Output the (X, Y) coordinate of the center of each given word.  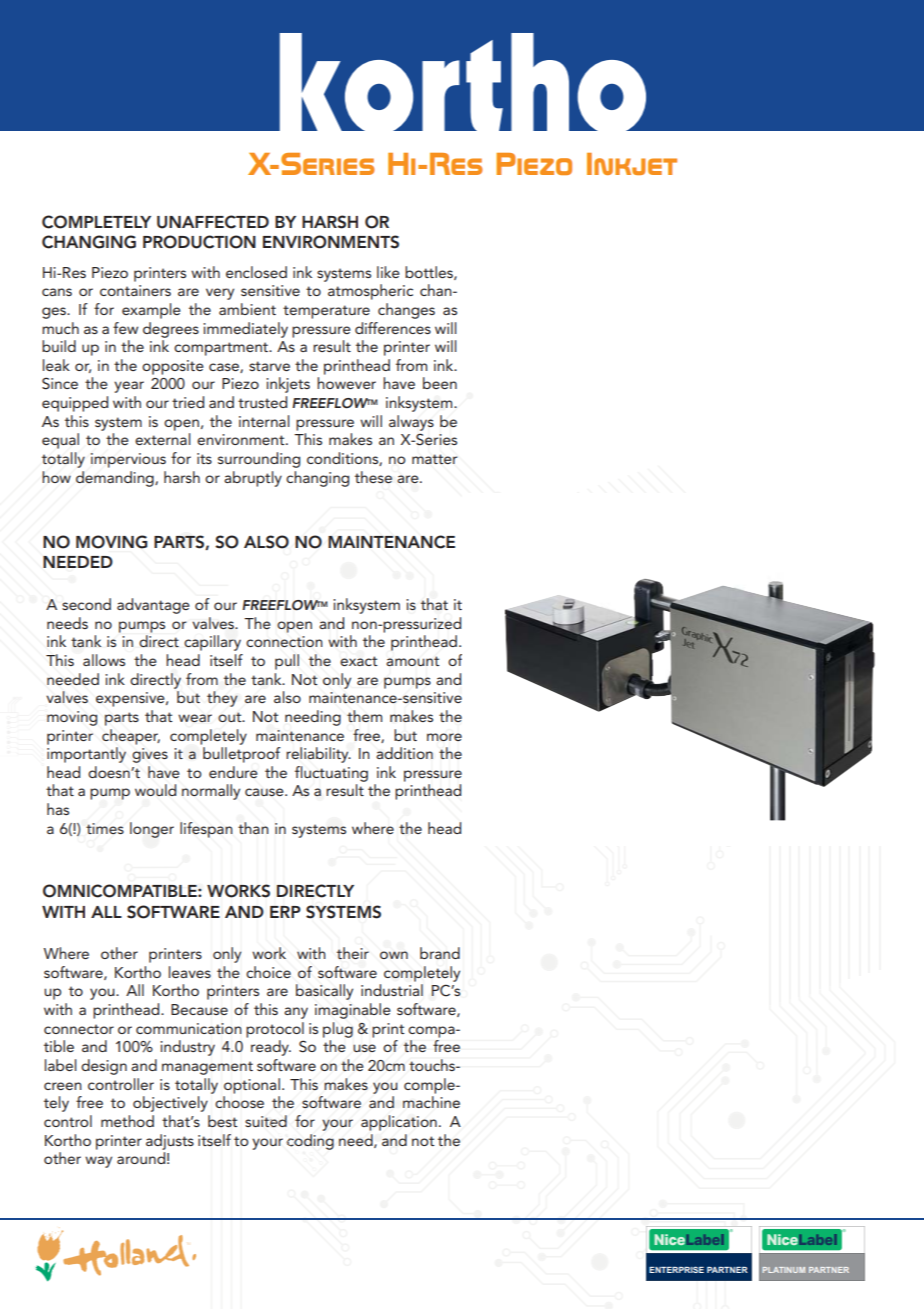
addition (404, 753)
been (440, 383)
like (388, 272)
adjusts (170, 1142)
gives (150, 755)
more (444, 737)
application (399, 1123)
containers (135, 290)
